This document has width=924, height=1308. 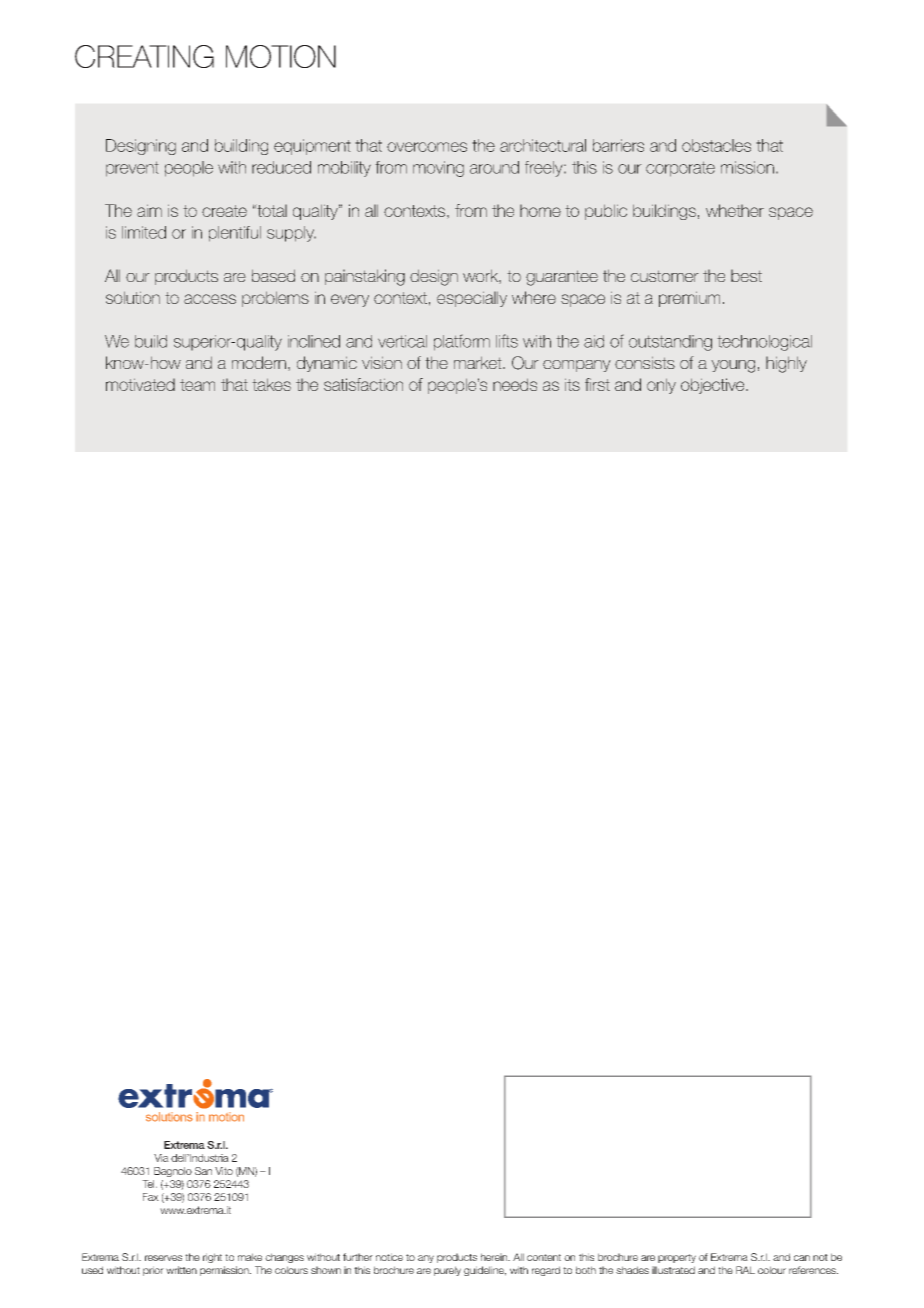 What do you see at coordinates (714, 386) in the document?
I see `objective` at bounding box center [714, 386].
